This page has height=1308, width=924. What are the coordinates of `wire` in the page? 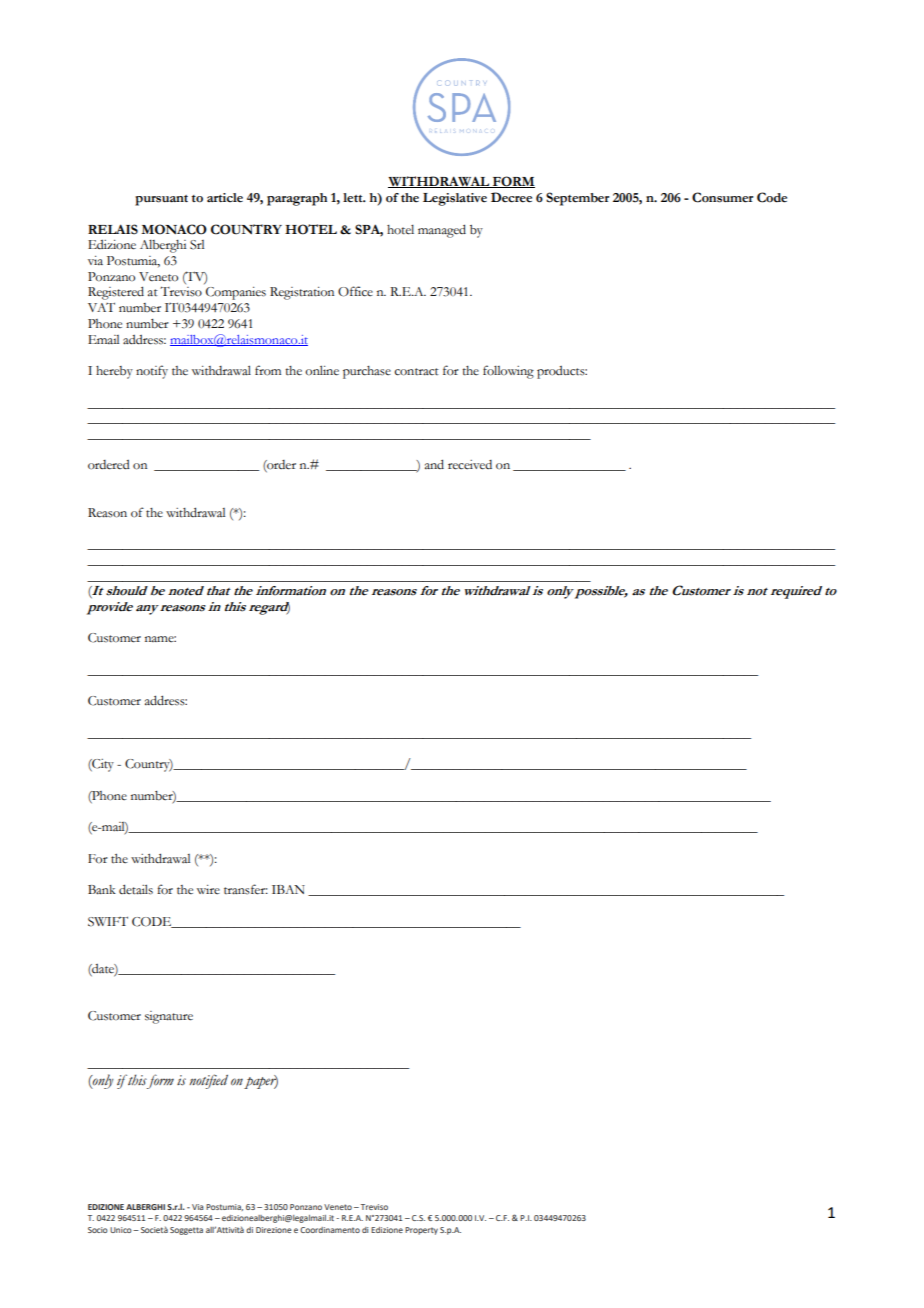 It's located at (208, 890).
